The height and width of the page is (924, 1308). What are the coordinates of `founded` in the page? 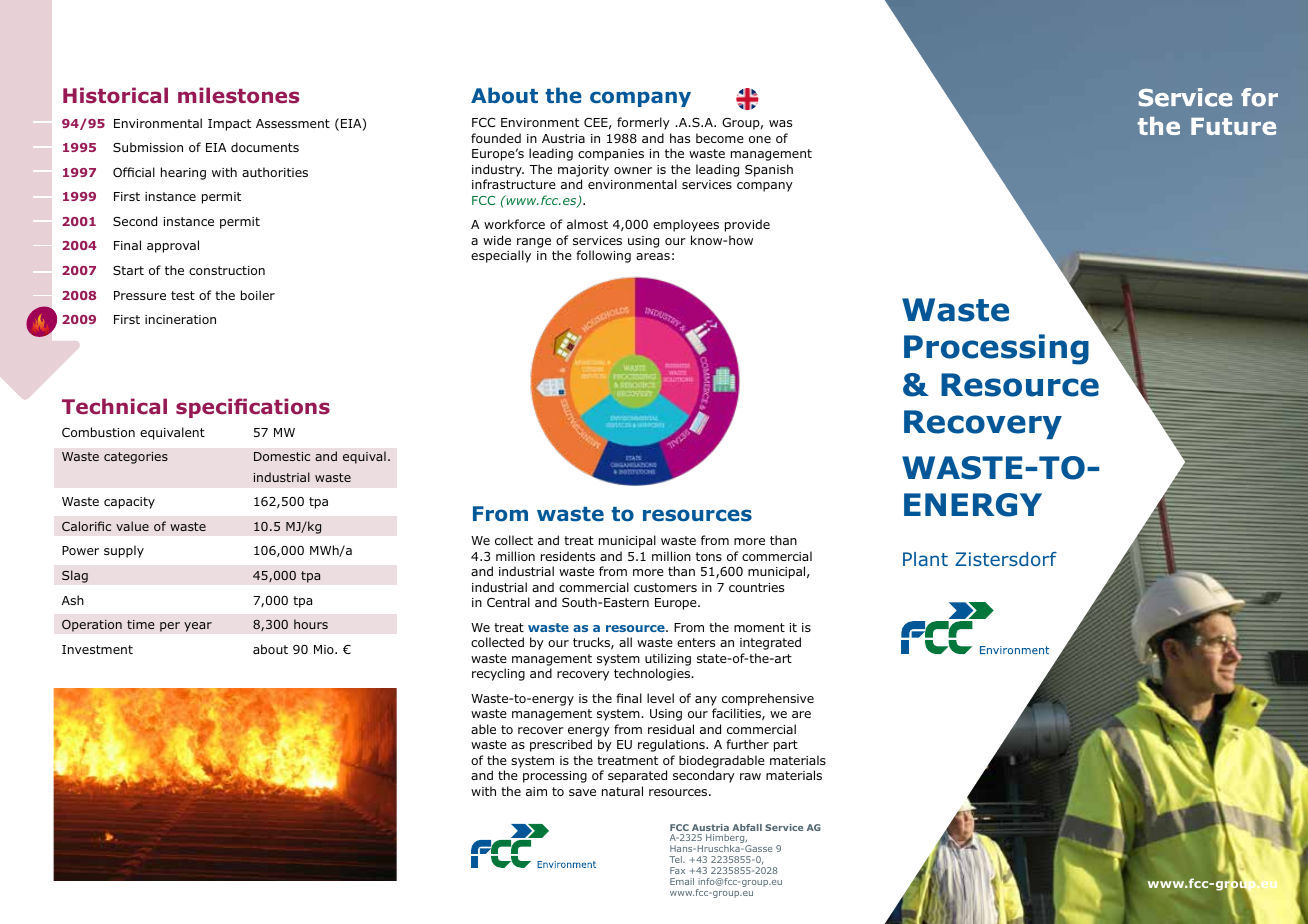 It's located at (496, 138).
